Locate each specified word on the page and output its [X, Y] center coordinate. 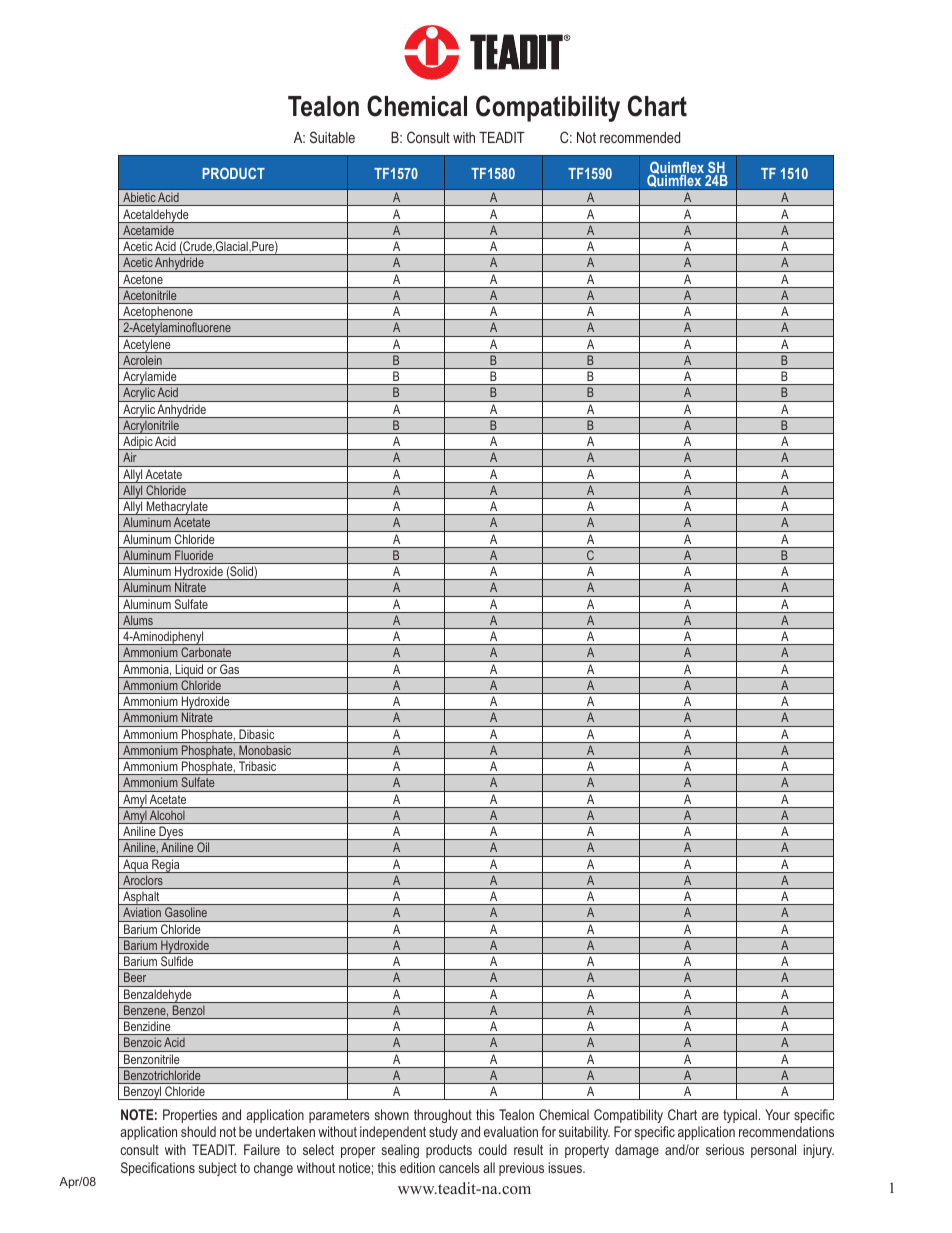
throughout [443, 1116]
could [492, 1149]
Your [777, 1114]
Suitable [332, 137]
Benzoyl [143, 1093]
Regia [166, 866]
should [198, 1131]
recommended [640, 137]
